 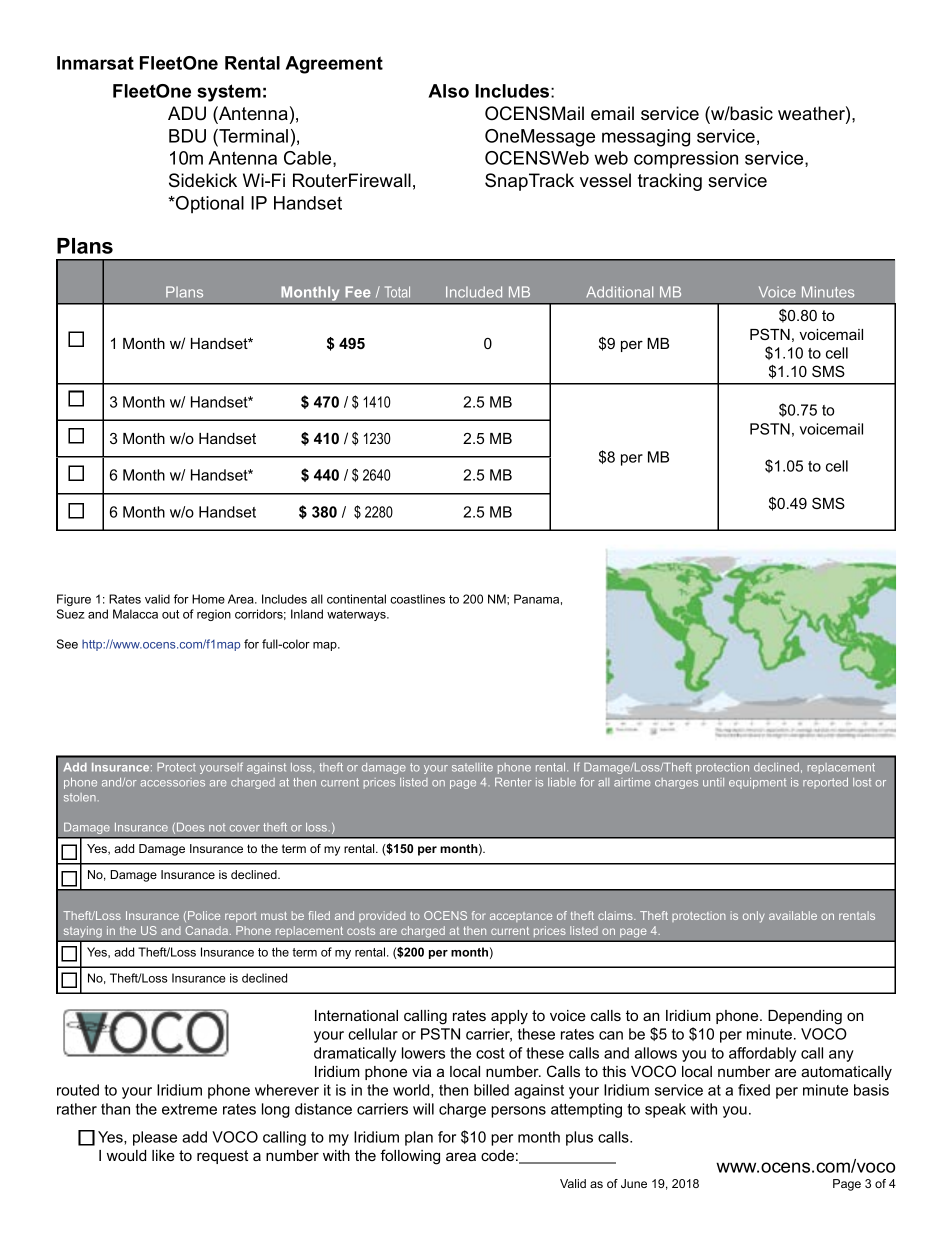 What do you see at coordinates (448, 91) in the image?
I see `Also` at bounding box center [448, 91].
